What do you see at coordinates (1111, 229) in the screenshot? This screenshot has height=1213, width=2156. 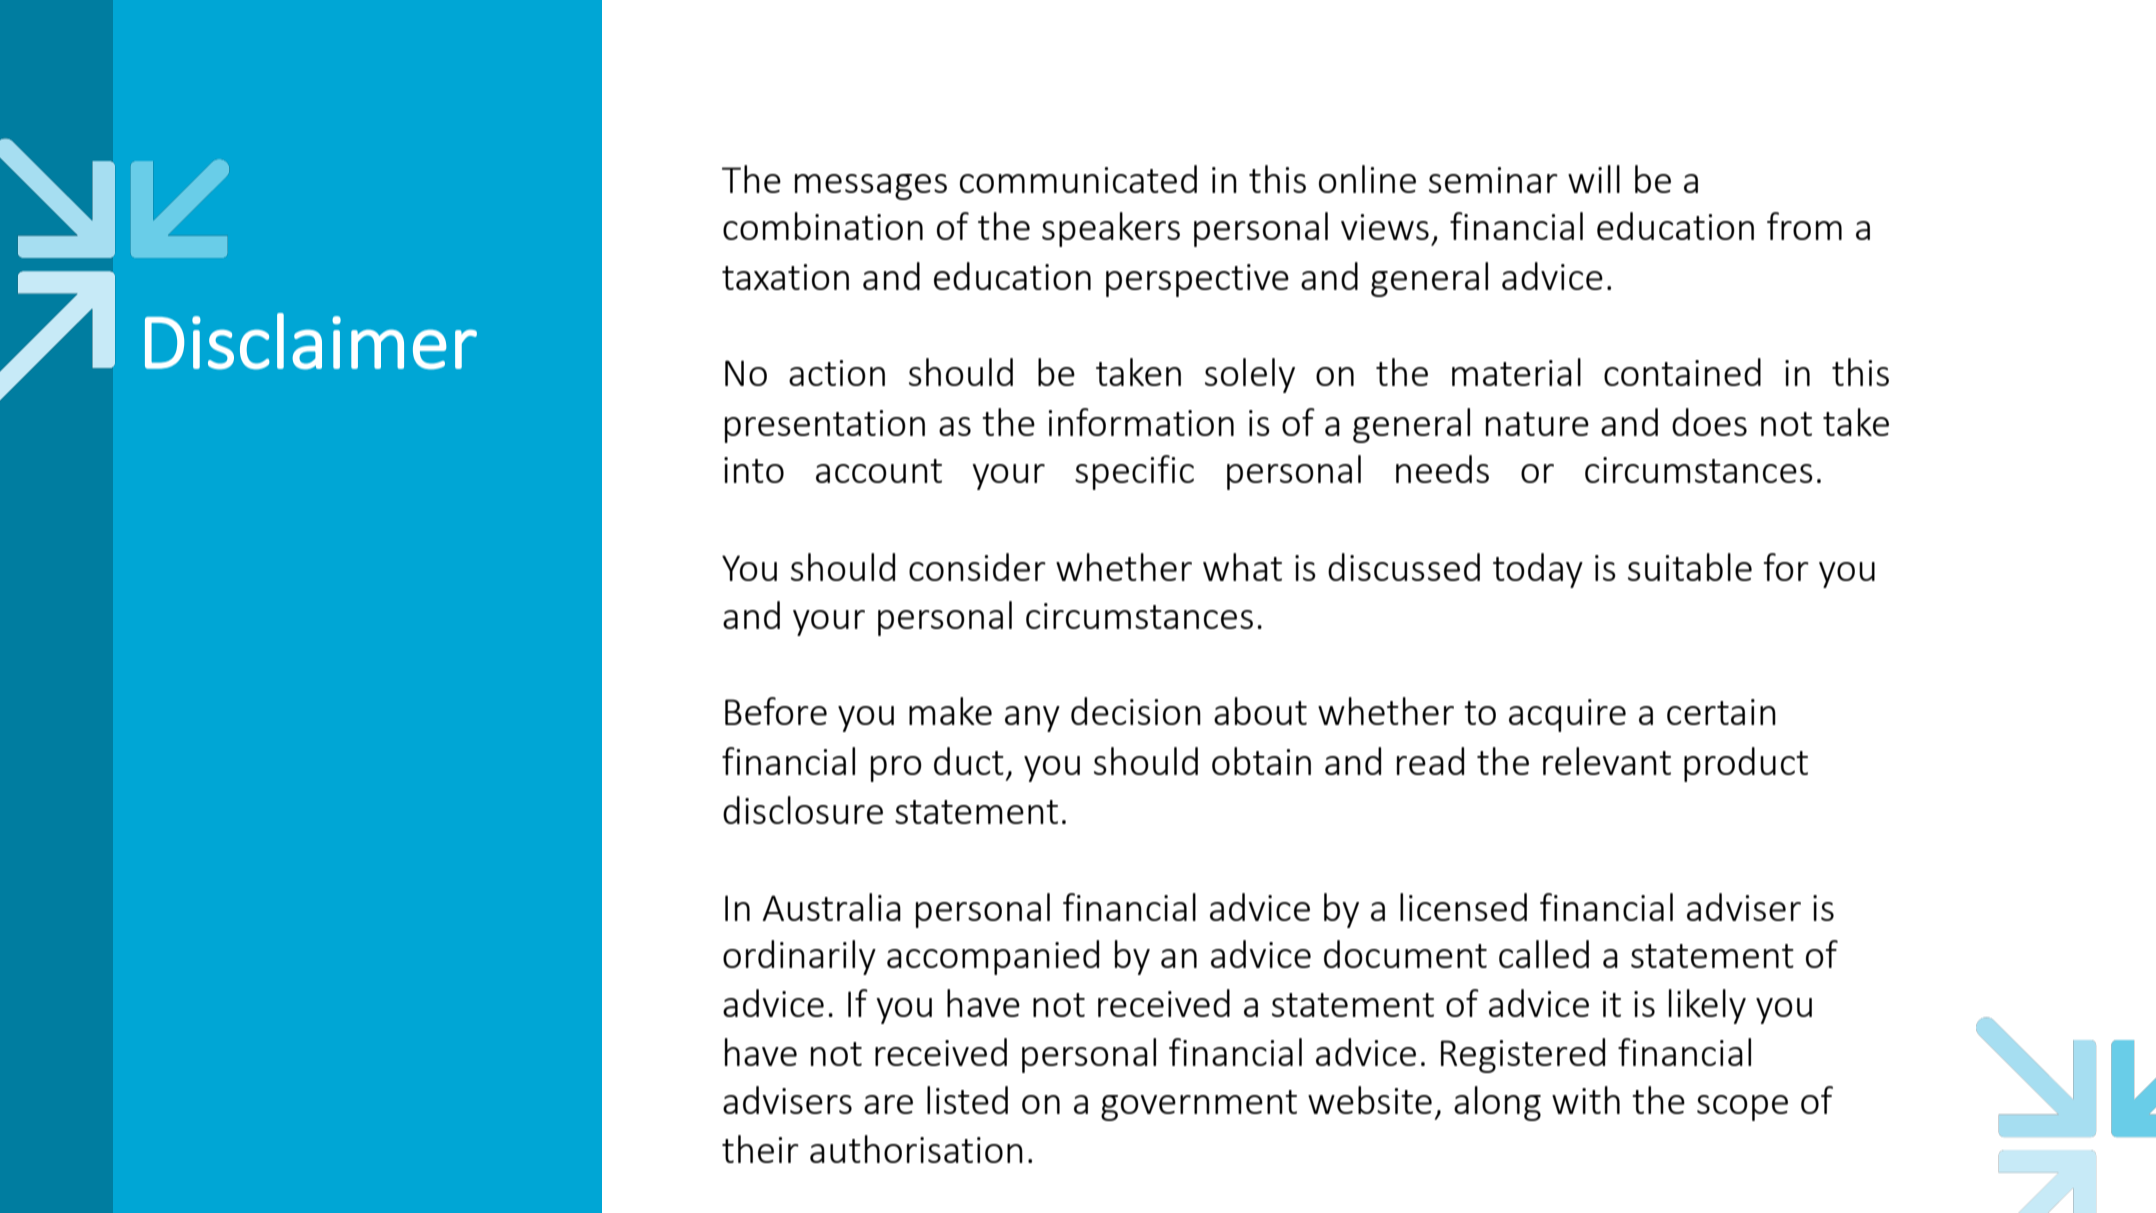 I see `speakers` at bounding box center [1111, 229].
